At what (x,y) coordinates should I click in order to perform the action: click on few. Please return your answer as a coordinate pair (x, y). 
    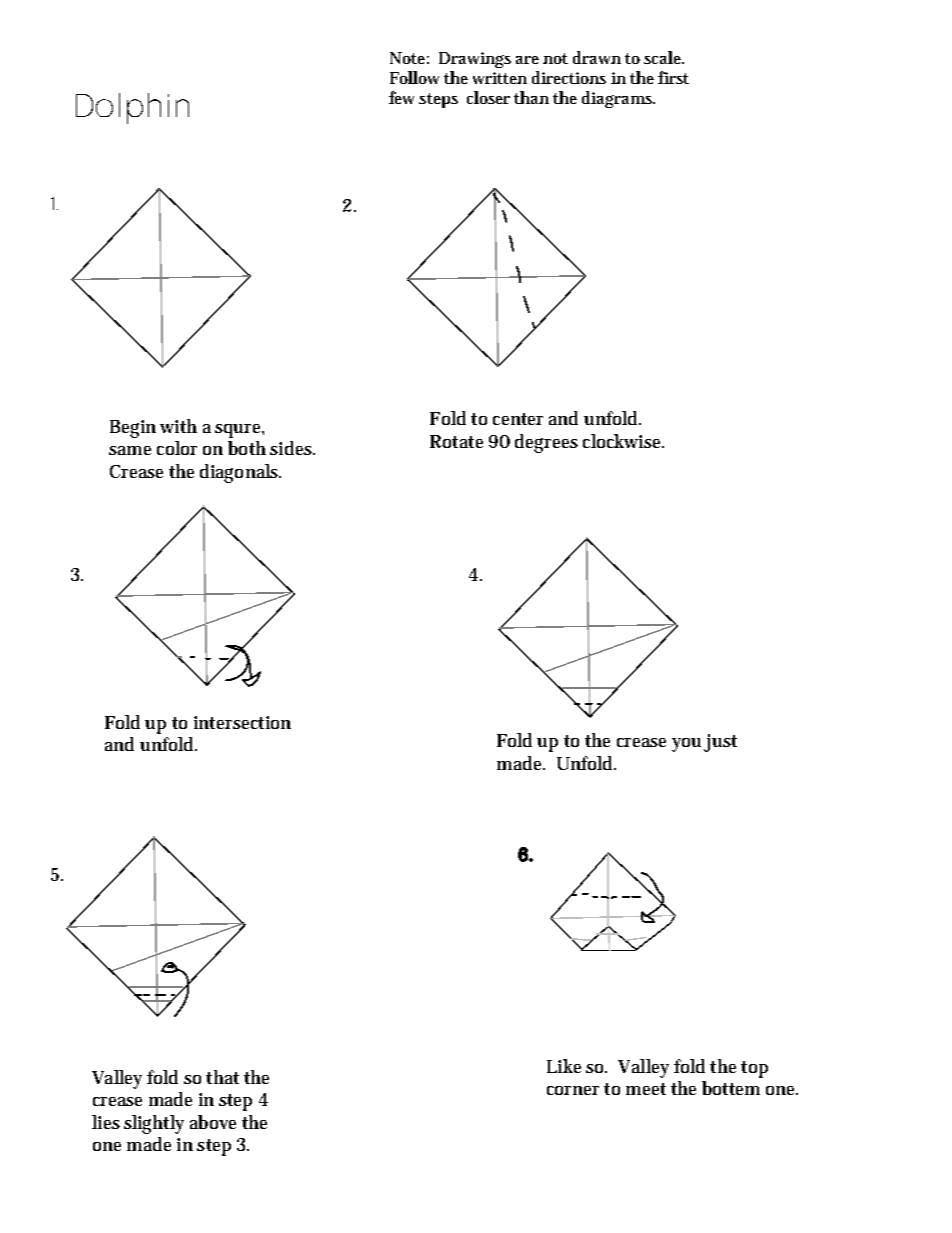
    Looking at the image, I should click on (401, 97).
